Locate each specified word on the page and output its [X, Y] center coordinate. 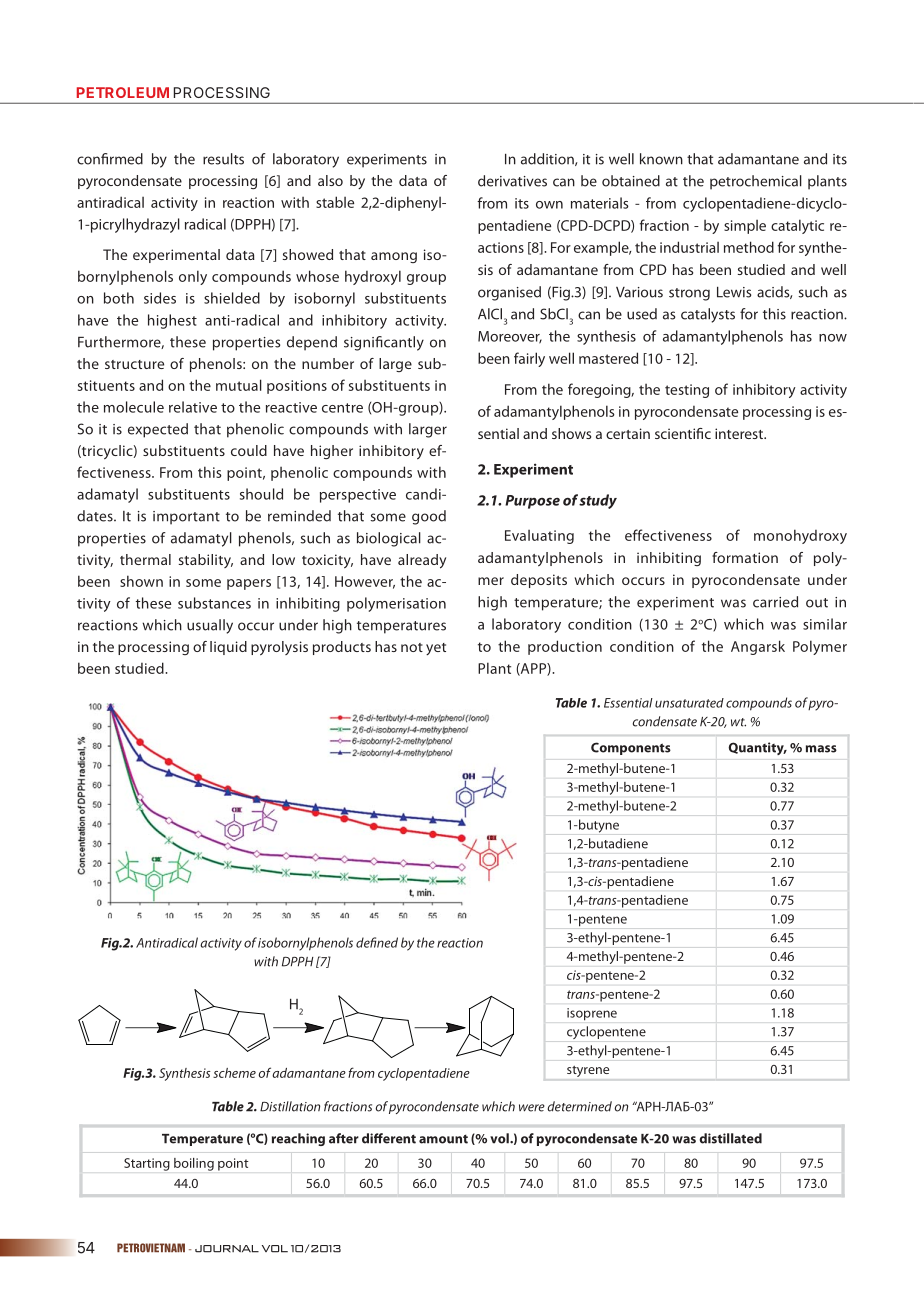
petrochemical [756, 182]
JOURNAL [227, 1249]
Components [631, 748]
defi [366, 942]
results [223, 159]
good [429, 517]
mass [821, 749]
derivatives [512, 181]
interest [740, 433]
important [186, 518]
